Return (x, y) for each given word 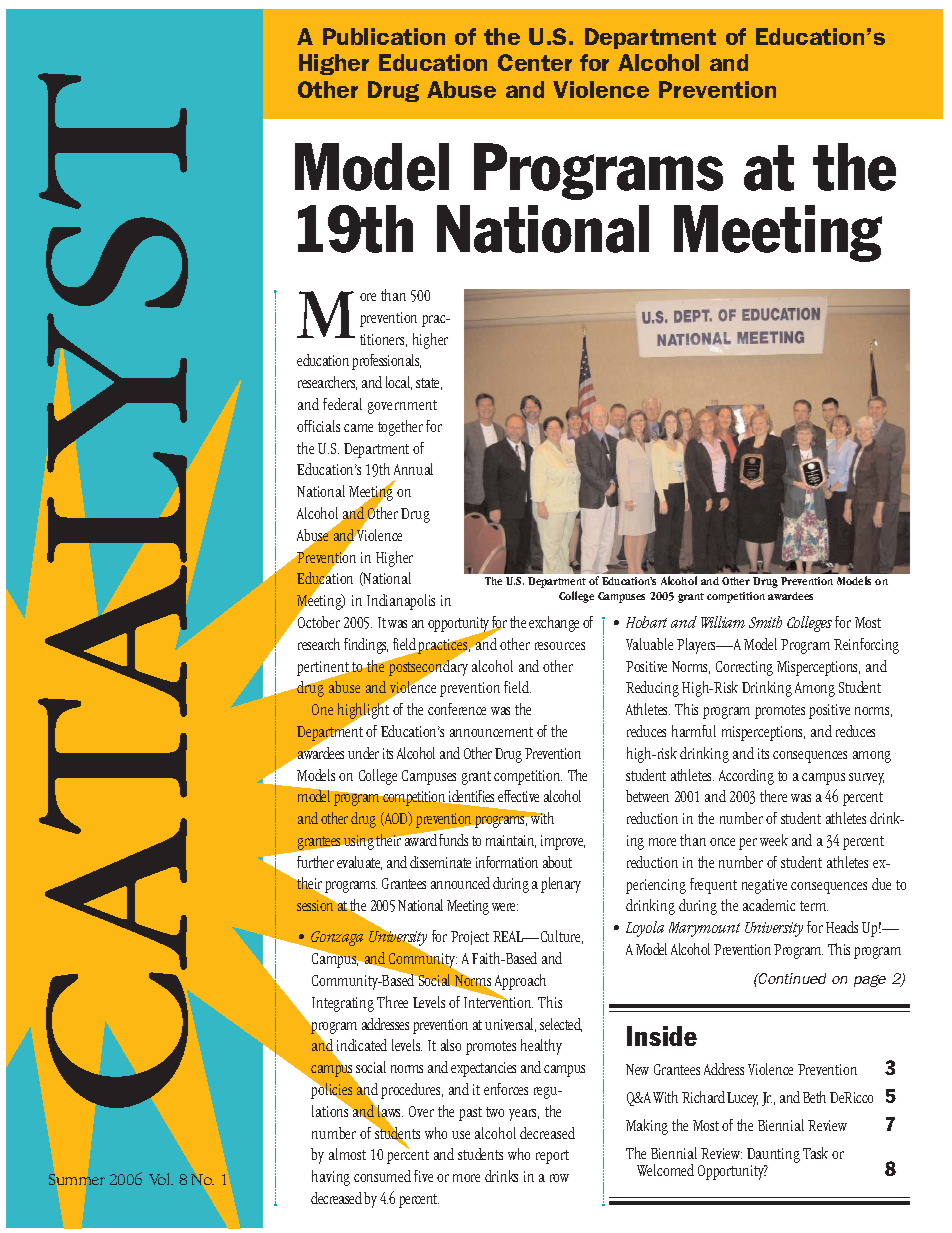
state (429, 384)
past (470, 1114)
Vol (161, 1179)
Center (535, 62)
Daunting (773, 1157)
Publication (384, 36)
